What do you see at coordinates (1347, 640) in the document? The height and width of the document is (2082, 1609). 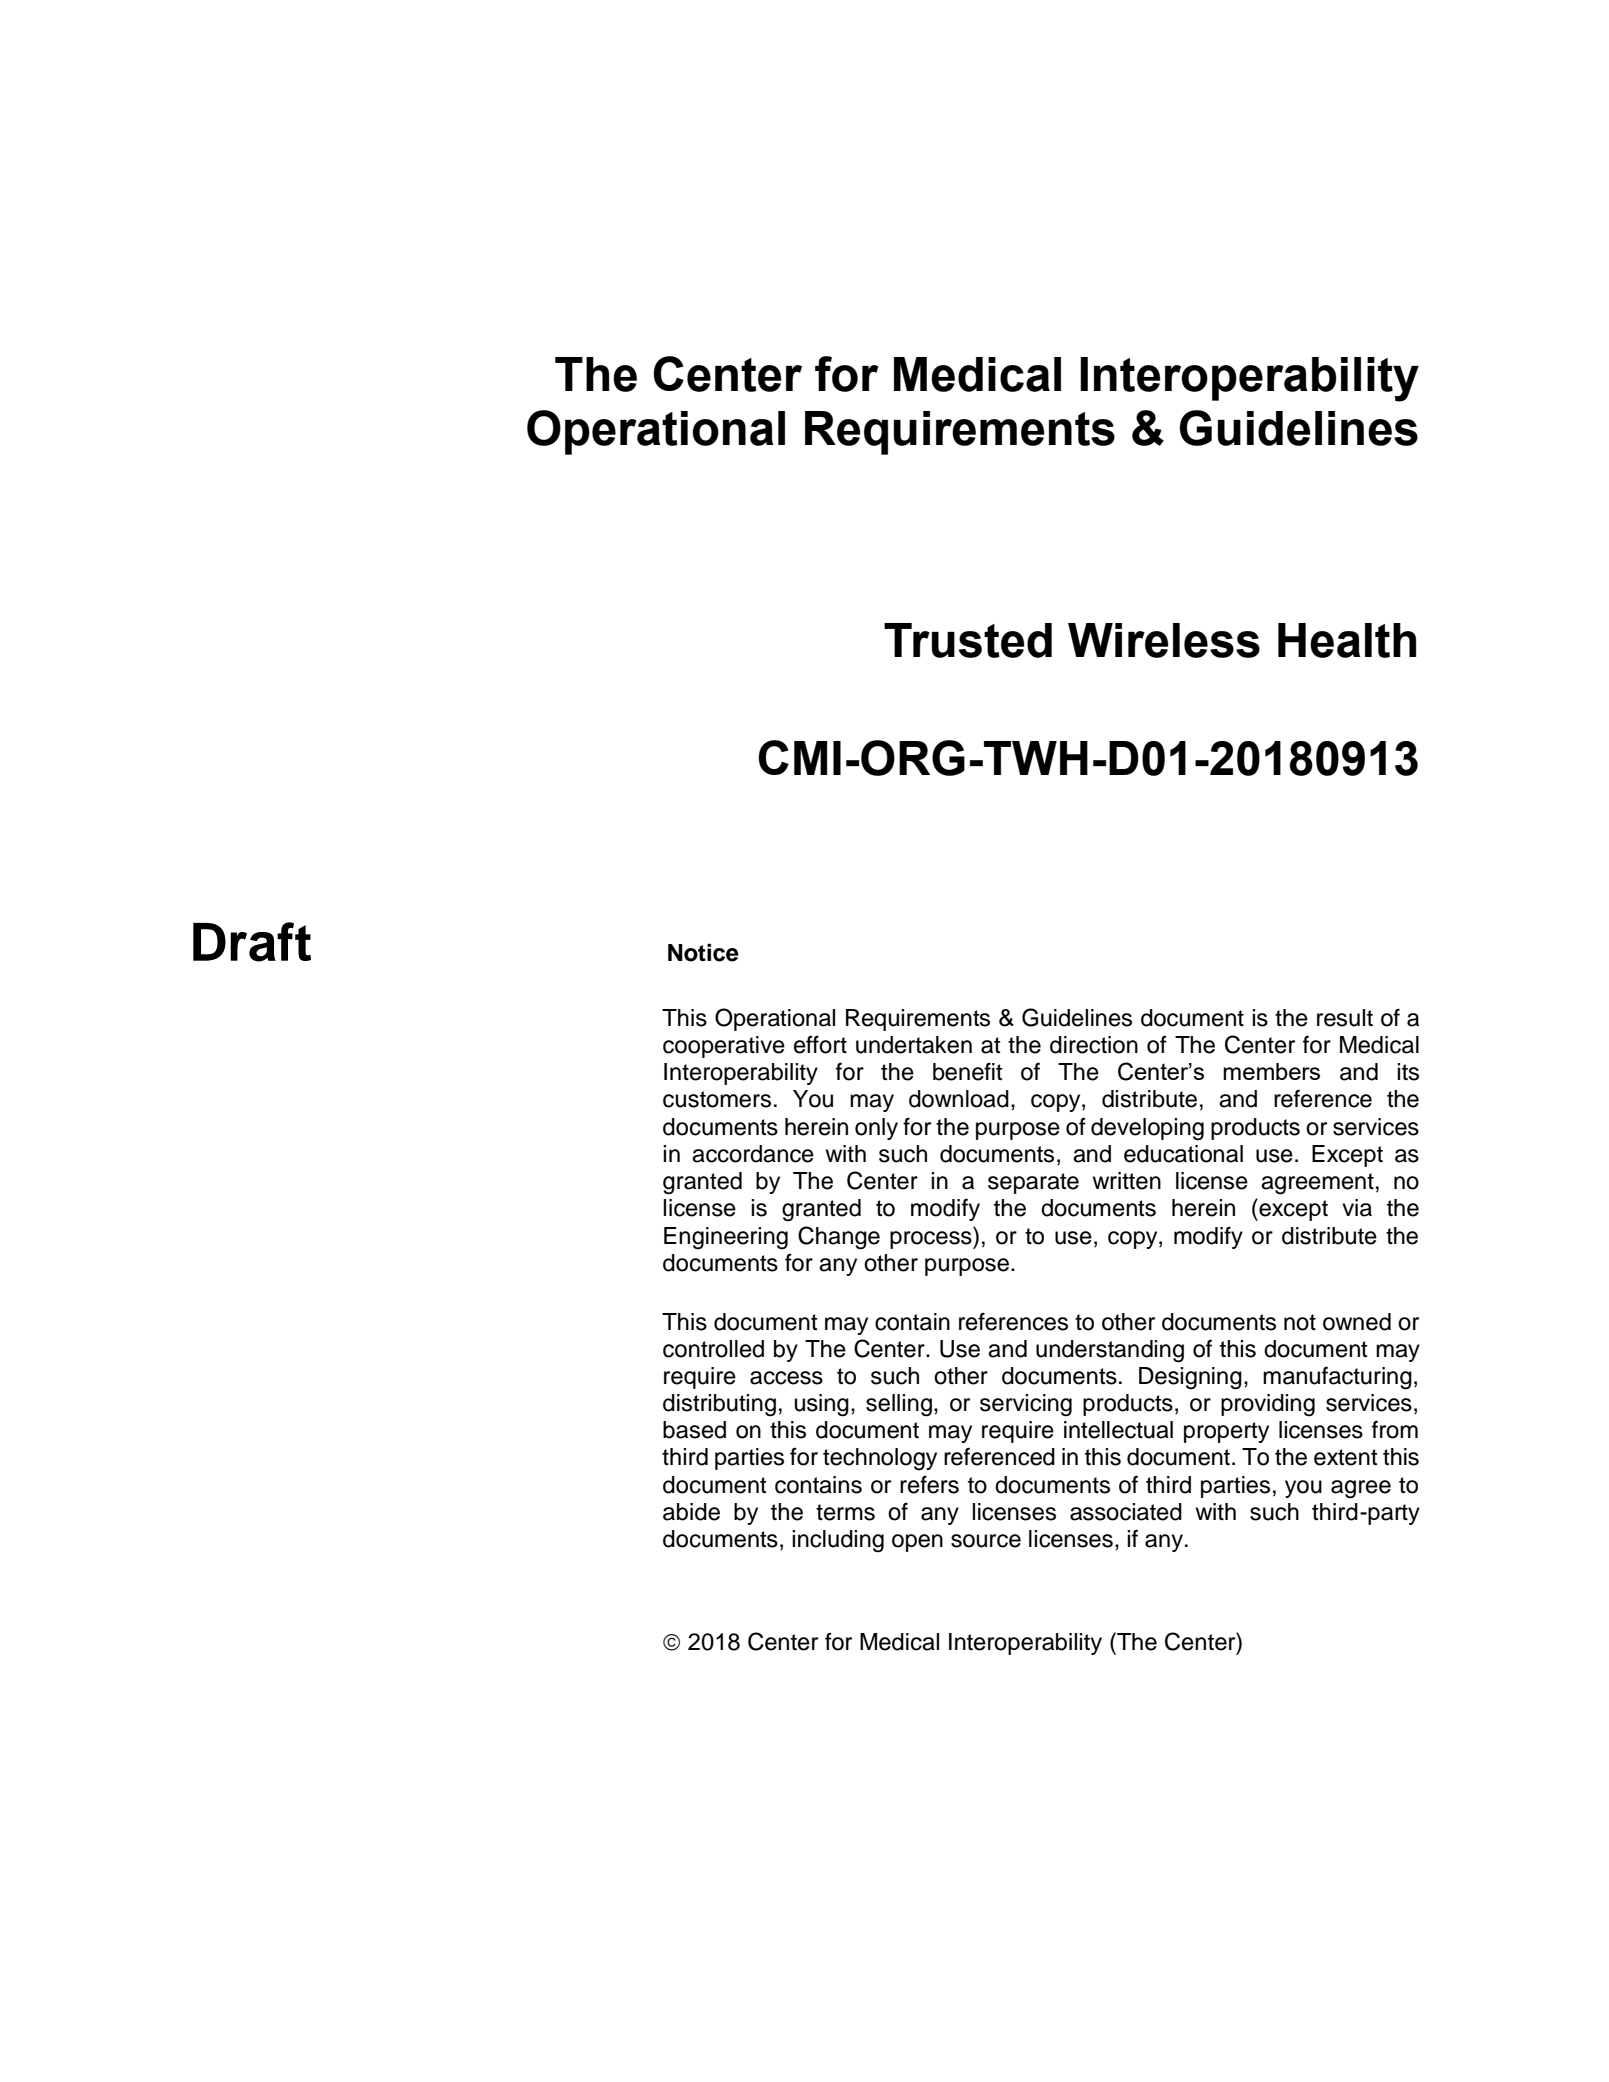 I see `Health` at bounding box center [1347, 640].
